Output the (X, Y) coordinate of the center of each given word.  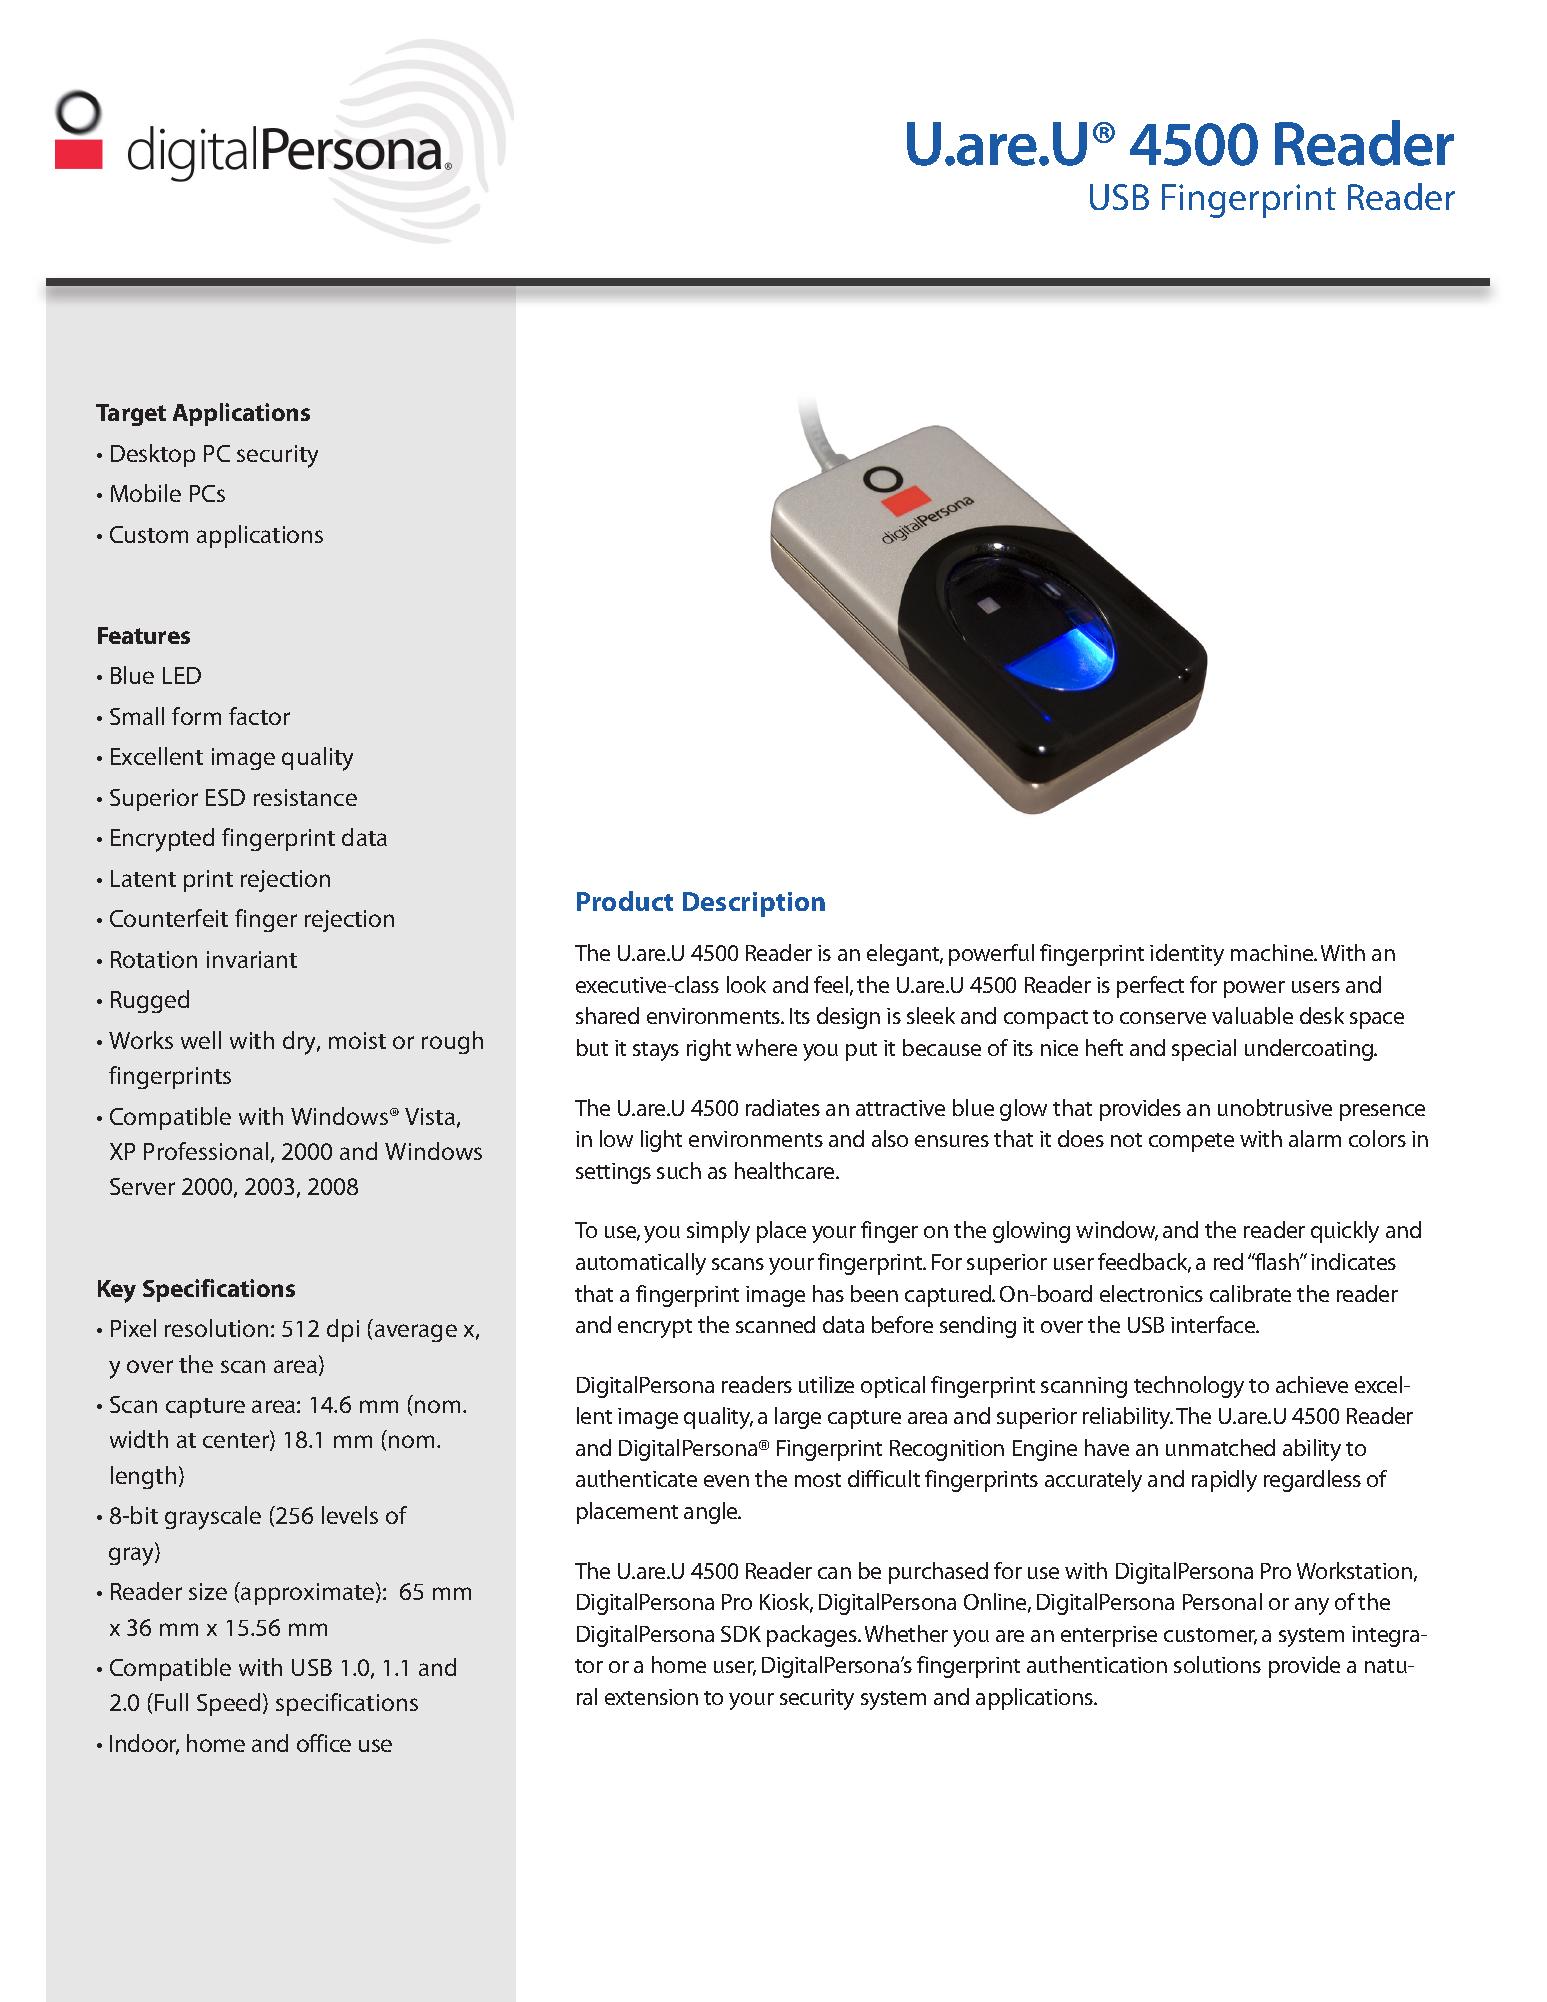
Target (131, 415)
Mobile (146, 493)
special (1204, 1050)
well (201, 1040)
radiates (783, 1107)
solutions (1217, 1664)
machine (1273, 952)
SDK (741, 1634)
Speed (230, 1704)
